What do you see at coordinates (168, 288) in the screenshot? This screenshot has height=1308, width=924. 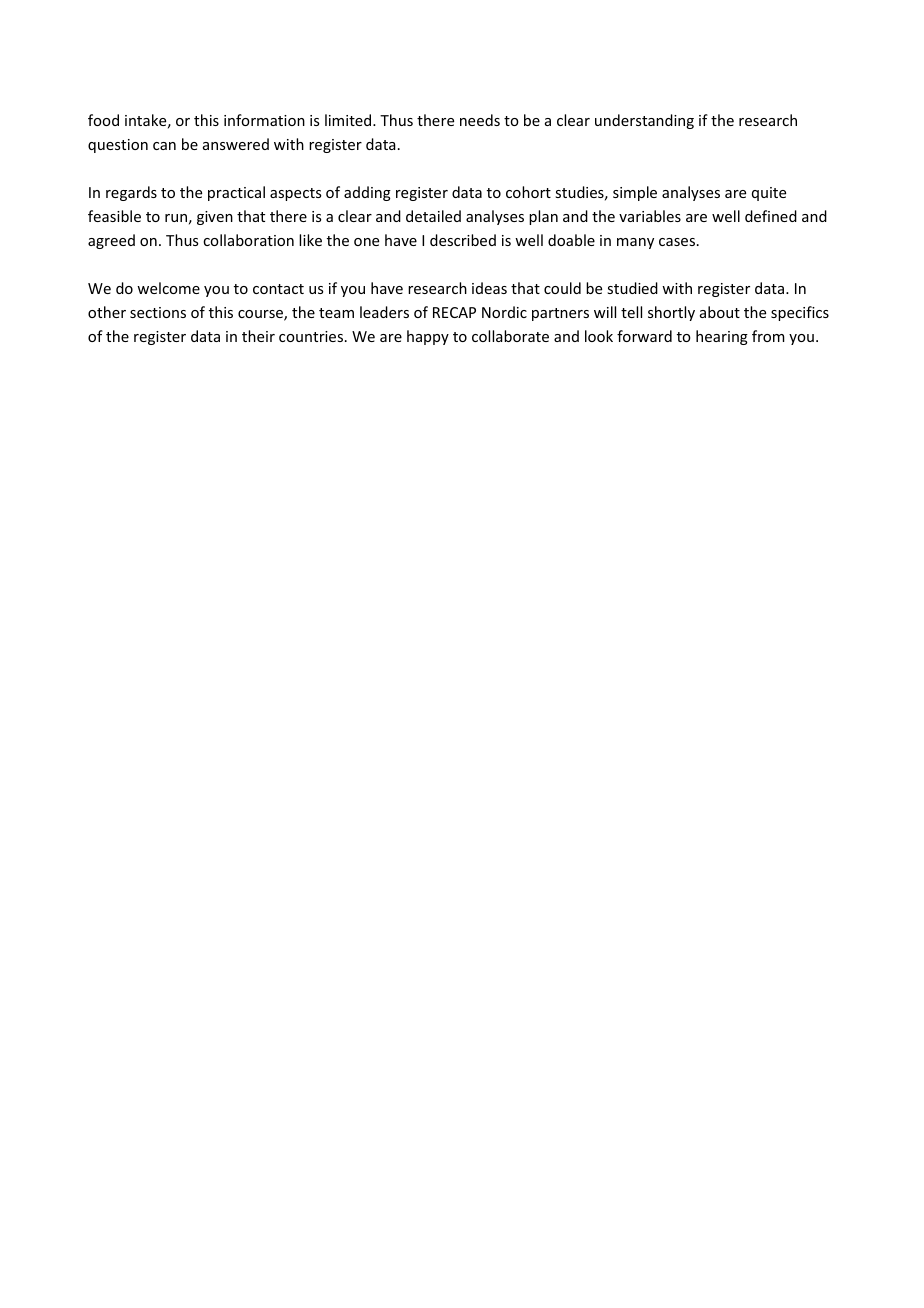 I see `welcome` at bounding box center [168, 288].
